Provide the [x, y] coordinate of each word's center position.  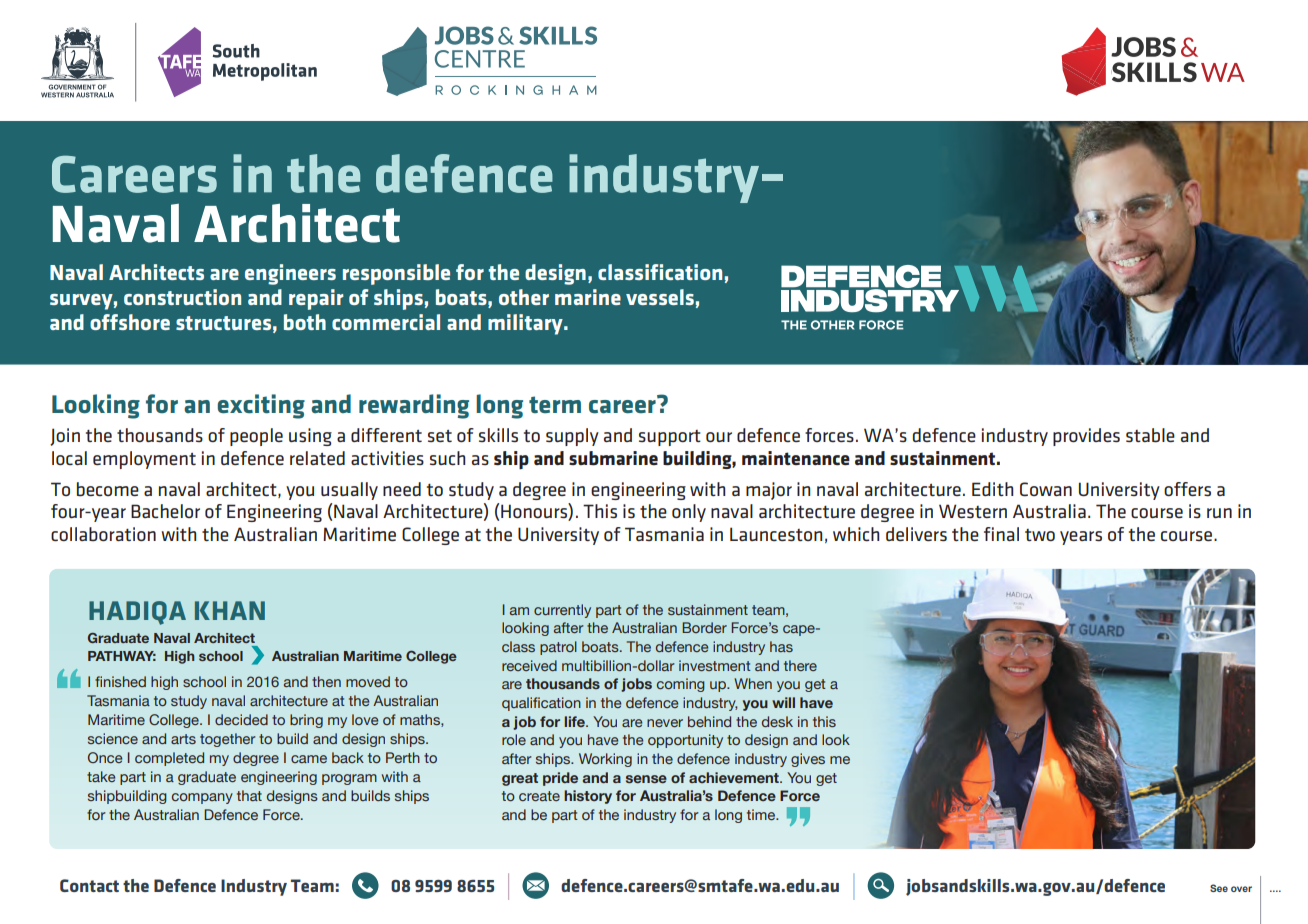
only [689, 513]
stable [1150, 435]
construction [182, 297]
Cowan [1046, 489]
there [800, 665]
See [1219, 888]
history [588, 797]
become [108, 489]
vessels [660, 297]
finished [120, 681]
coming [681, 685]
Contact [89, 885]
